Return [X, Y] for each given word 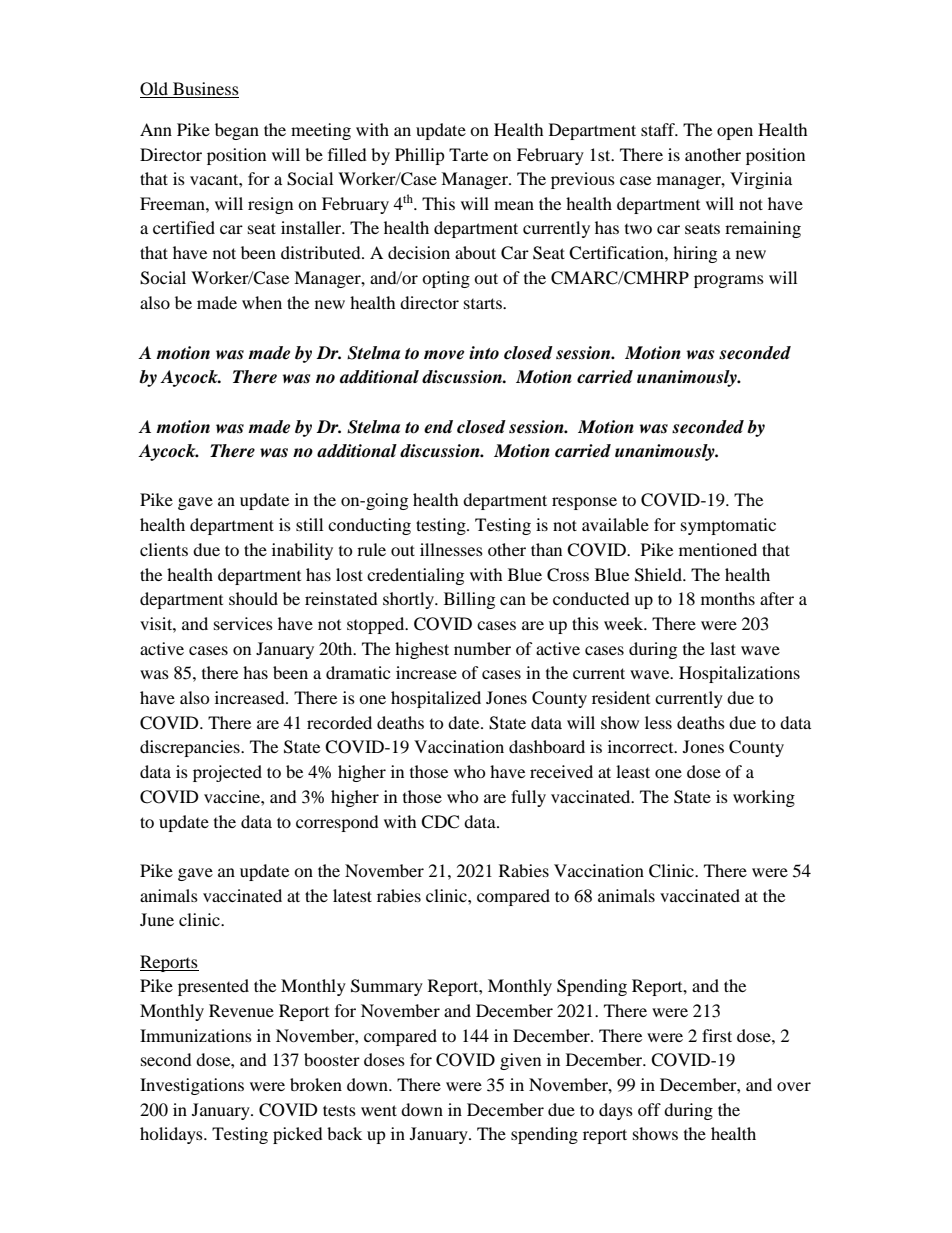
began [237, 131]
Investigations [192, 1086]
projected [227, 773]
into [484, 353]
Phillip [420, 156]
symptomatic [728, 526]
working [764, 798]
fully [528, 798]
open [735, 133]
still [309, 524]
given [520, 1061]
